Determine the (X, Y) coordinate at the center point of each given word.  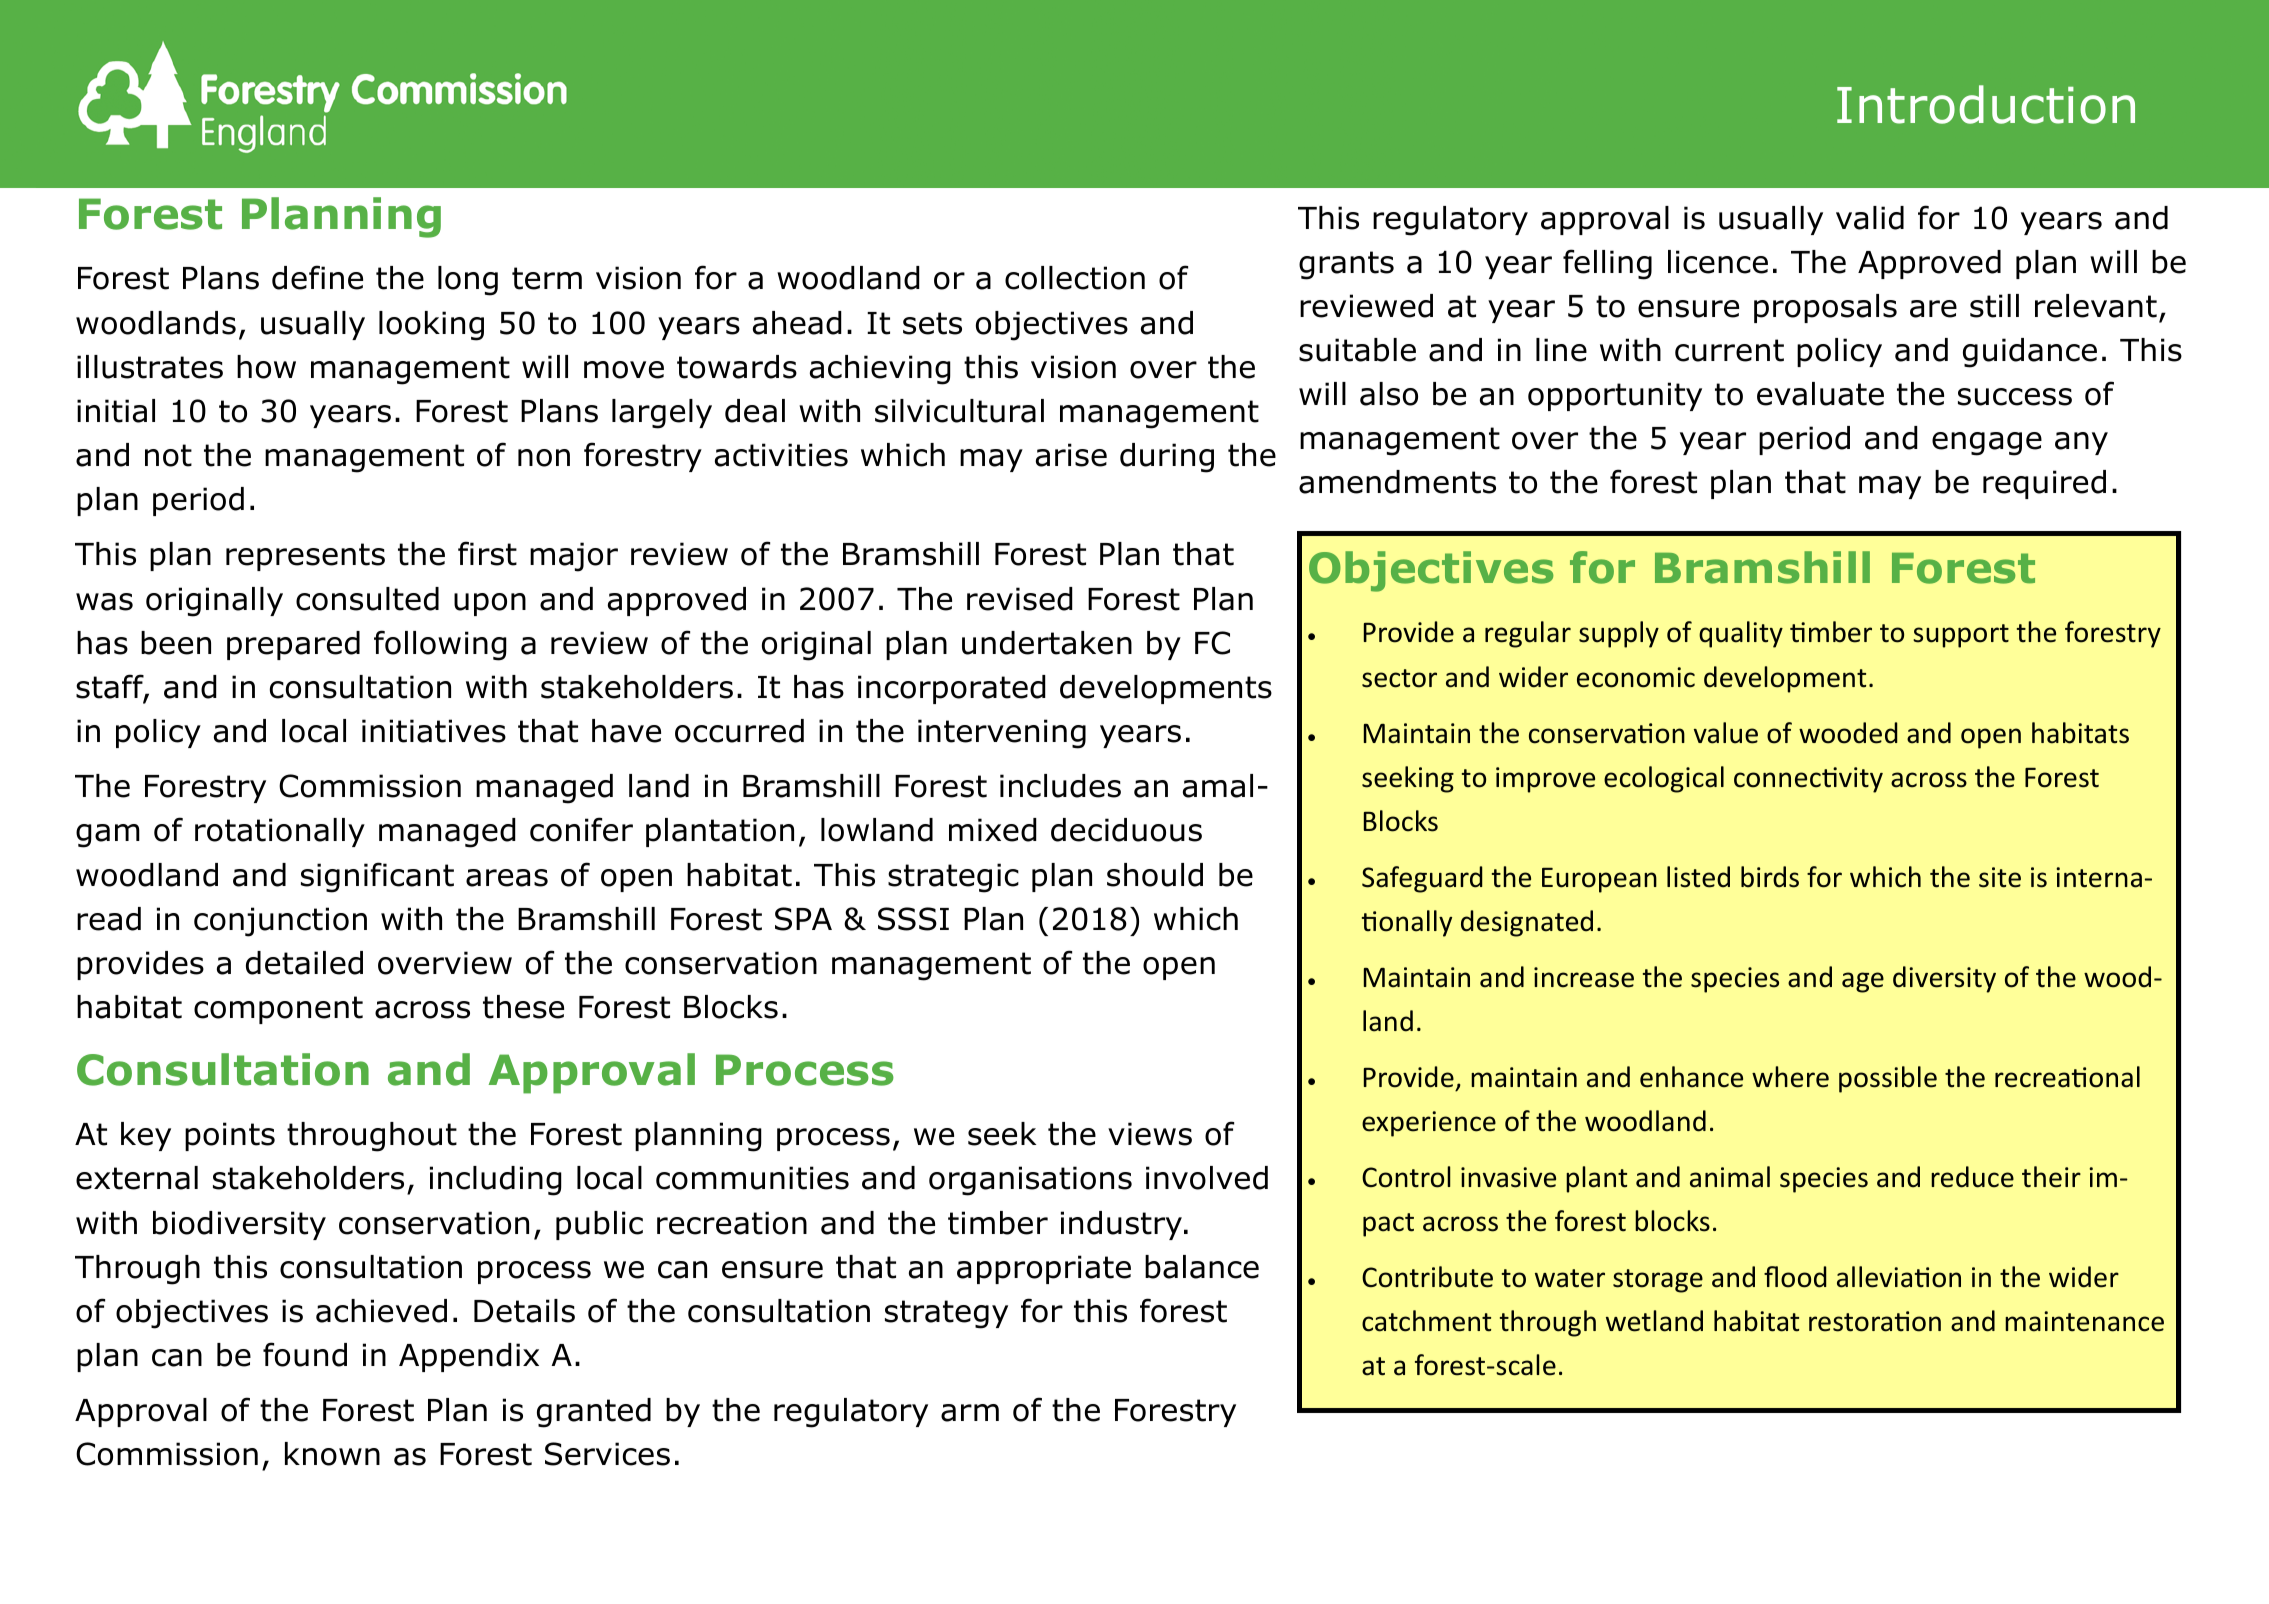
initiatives (434, 731)
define (317, 277)
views (1150, 1134)
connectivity (1808, 780)
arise (1071, 455)
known (332, 1454)
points (230, 1136)
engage (1987, 444)
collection (1075, 278)
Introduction (1986, 104)
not (168, 455)
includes (1060, 786)
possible (1888, 1079)
